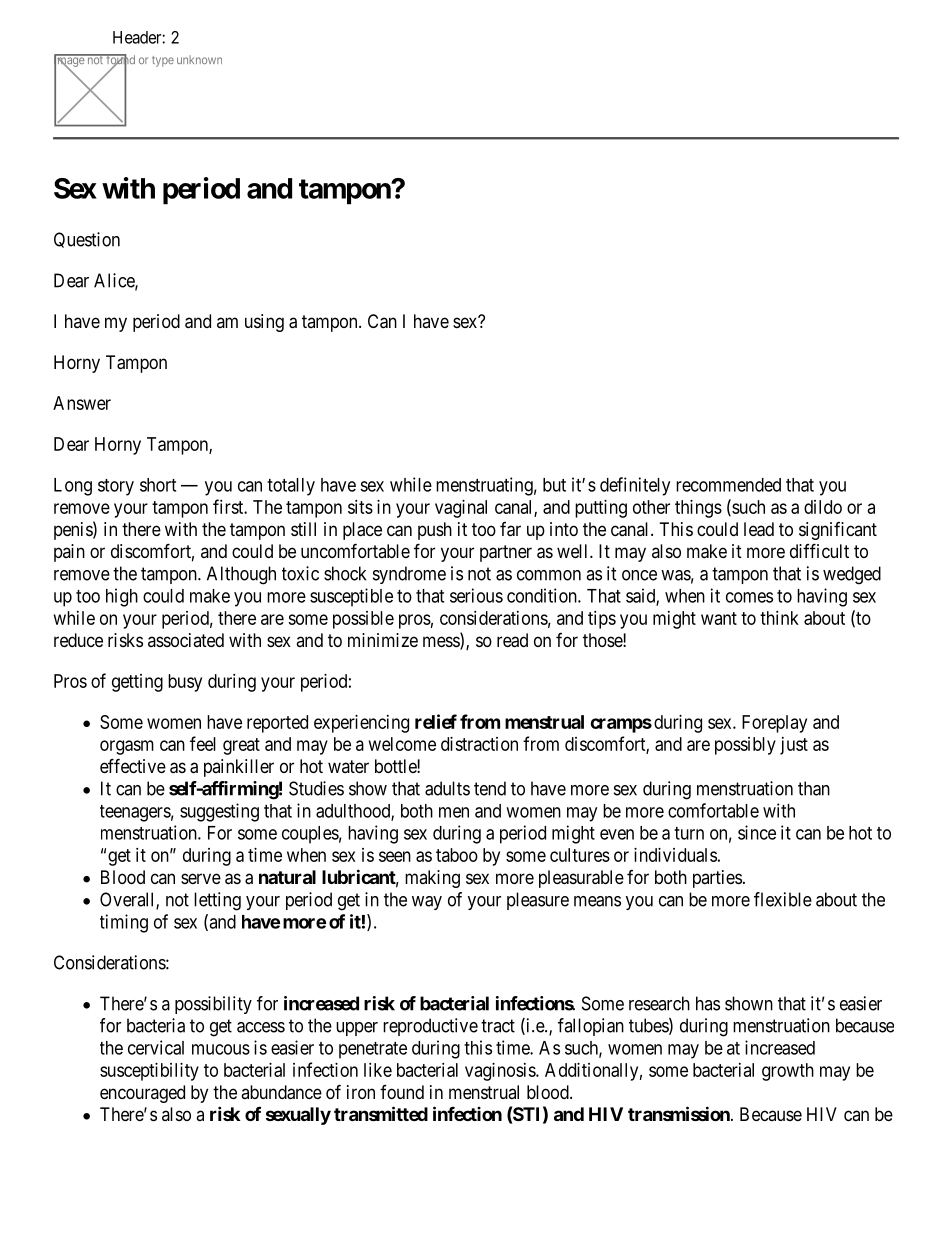 The width and height of the screenshot is (952, 1233). I want to click on vaginosis, so click(501, 1072).
